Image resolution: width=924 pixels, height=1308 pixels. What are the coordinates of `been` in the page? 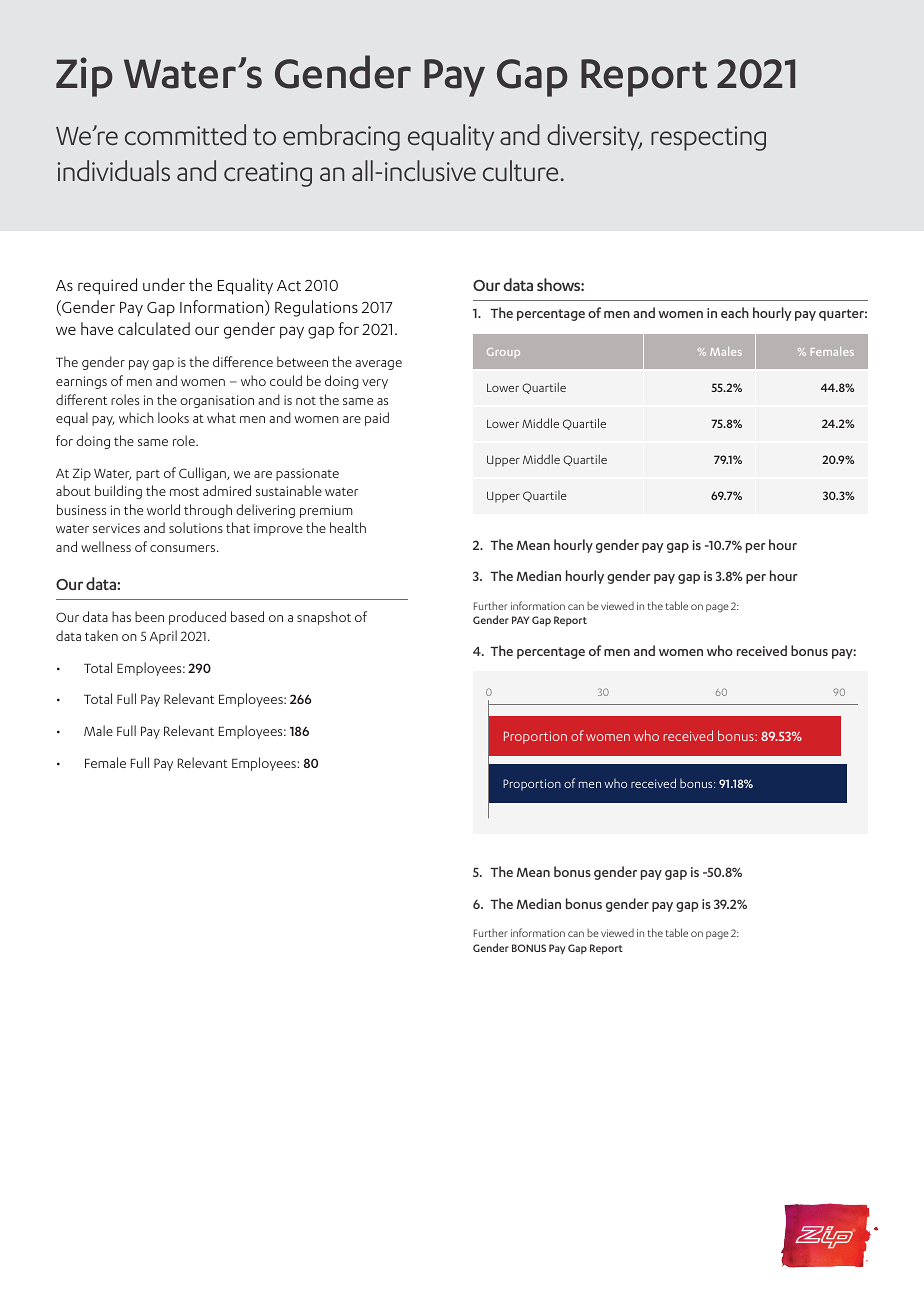 It's located at (149, 616).
